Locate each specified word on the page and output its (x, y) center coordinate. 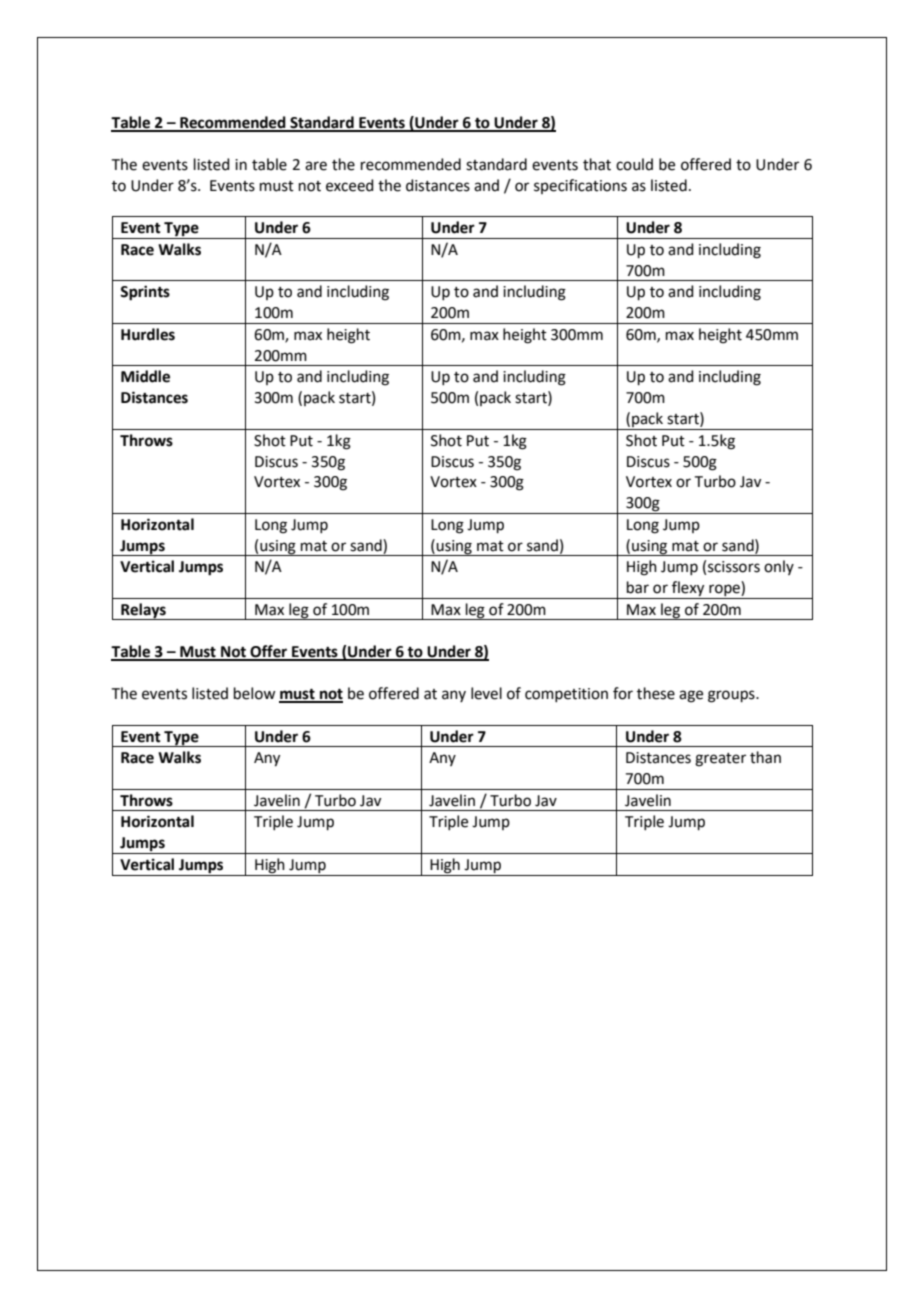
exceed (350, 185)
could (634, 164)
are (316, 166)
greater (720, 760)
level (486, 693)
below (254, 693)
